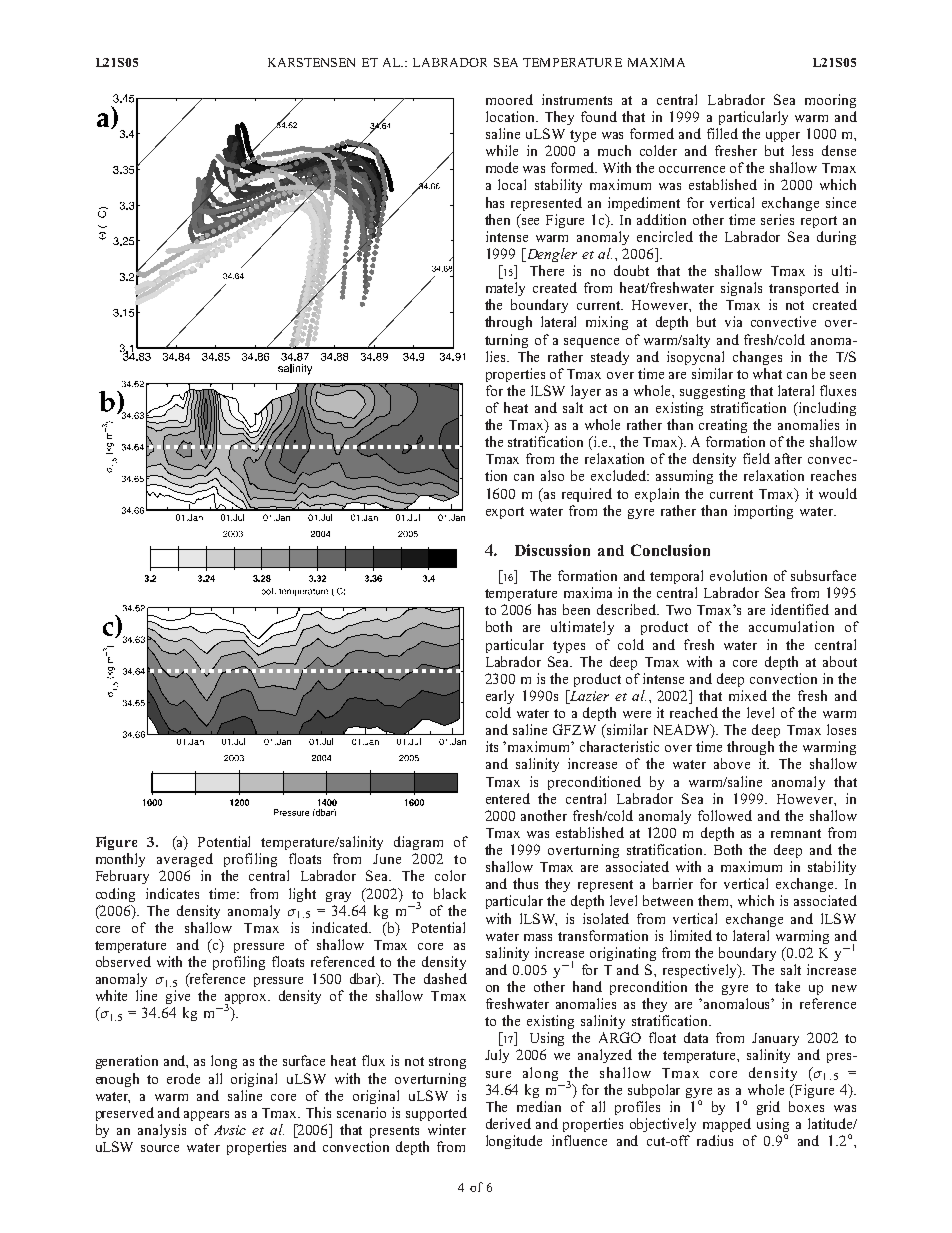 This document has height=1233, width=952. I want to click on appears, so click(206, 1116).
